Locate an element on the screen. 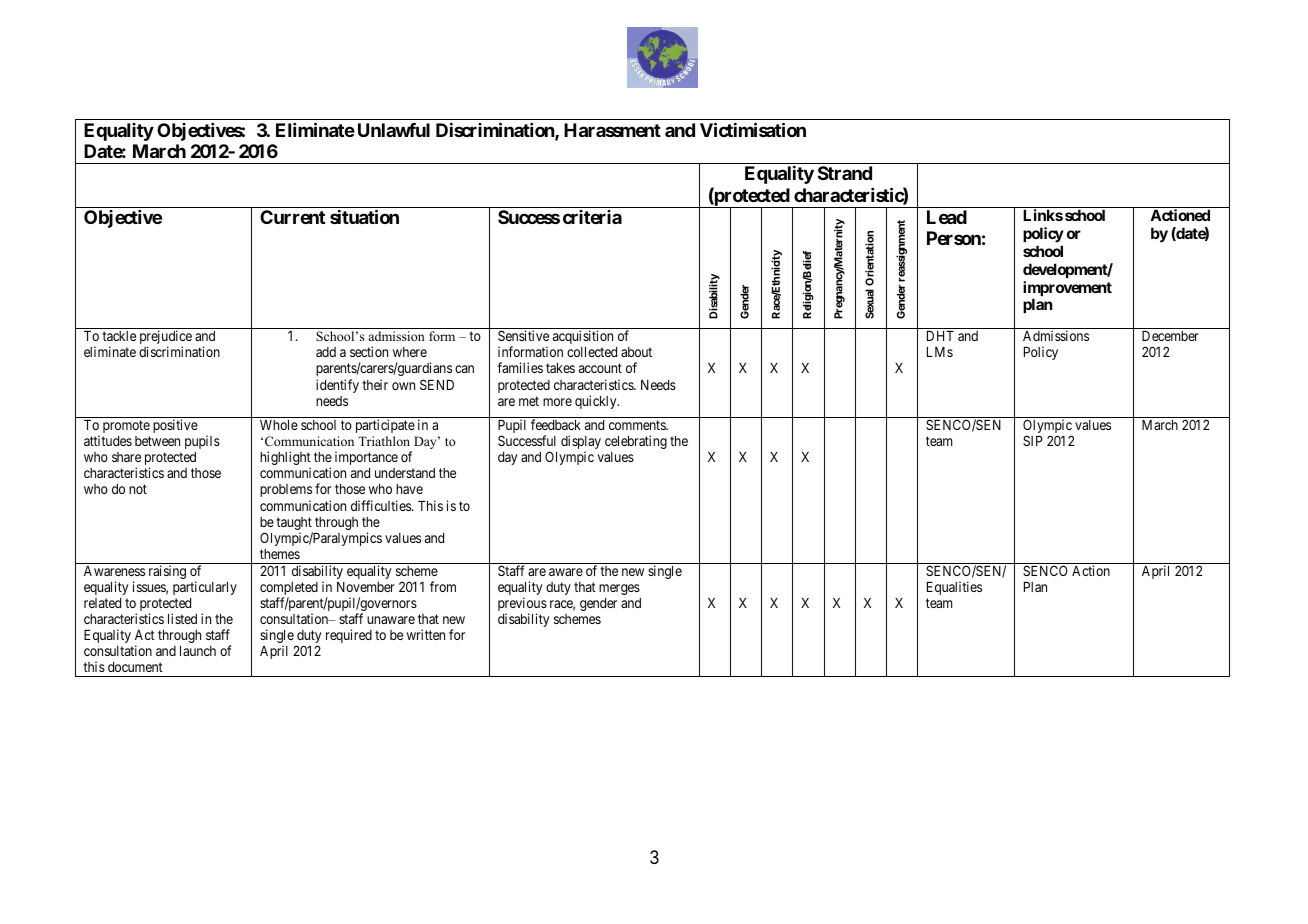 The width and height of the screenshot is (1308, 924). Harassment is located at coordinates (612, 130).
